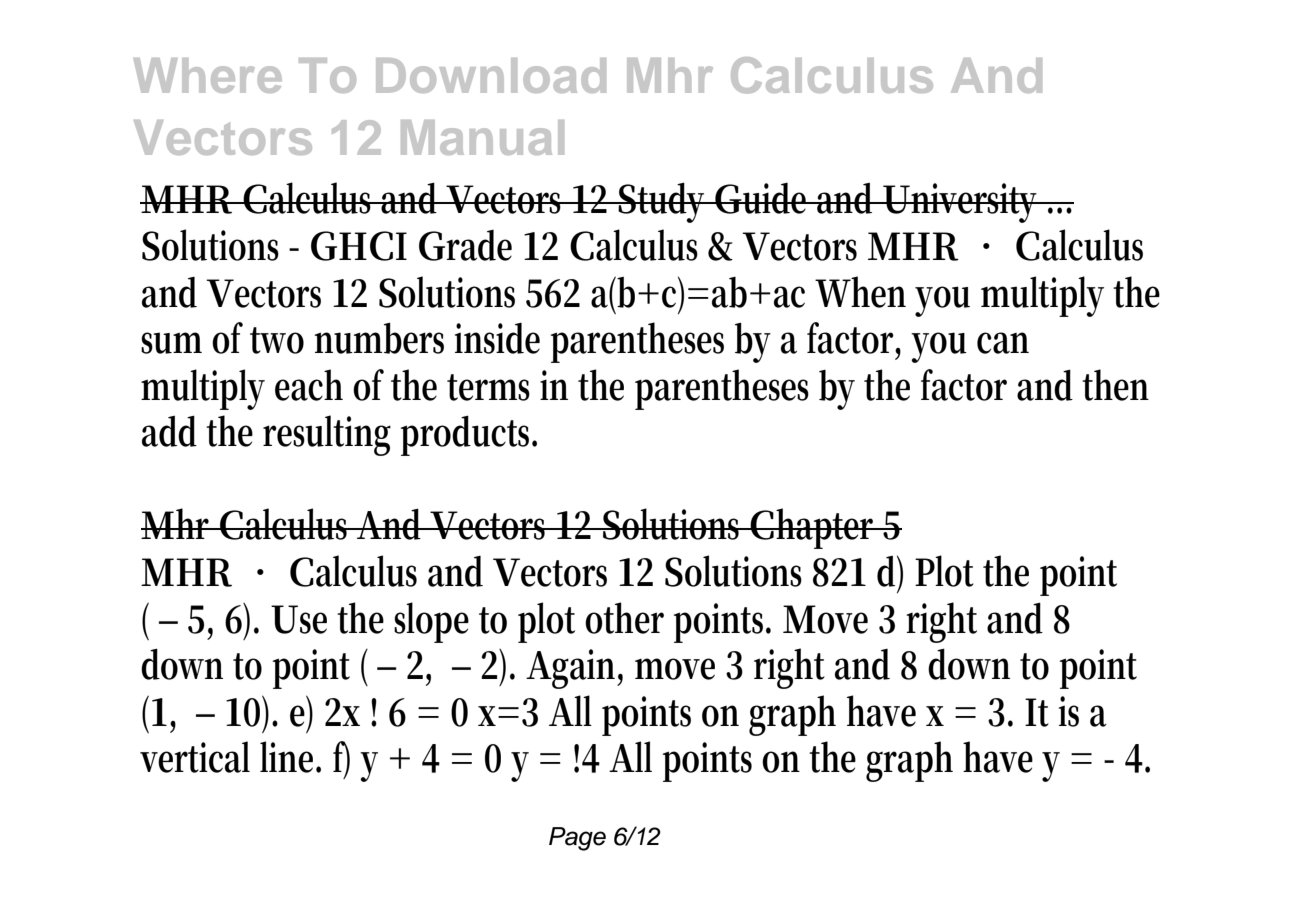 The image size is (1303, 924). I want to click on Manual, so click(482, 137).
